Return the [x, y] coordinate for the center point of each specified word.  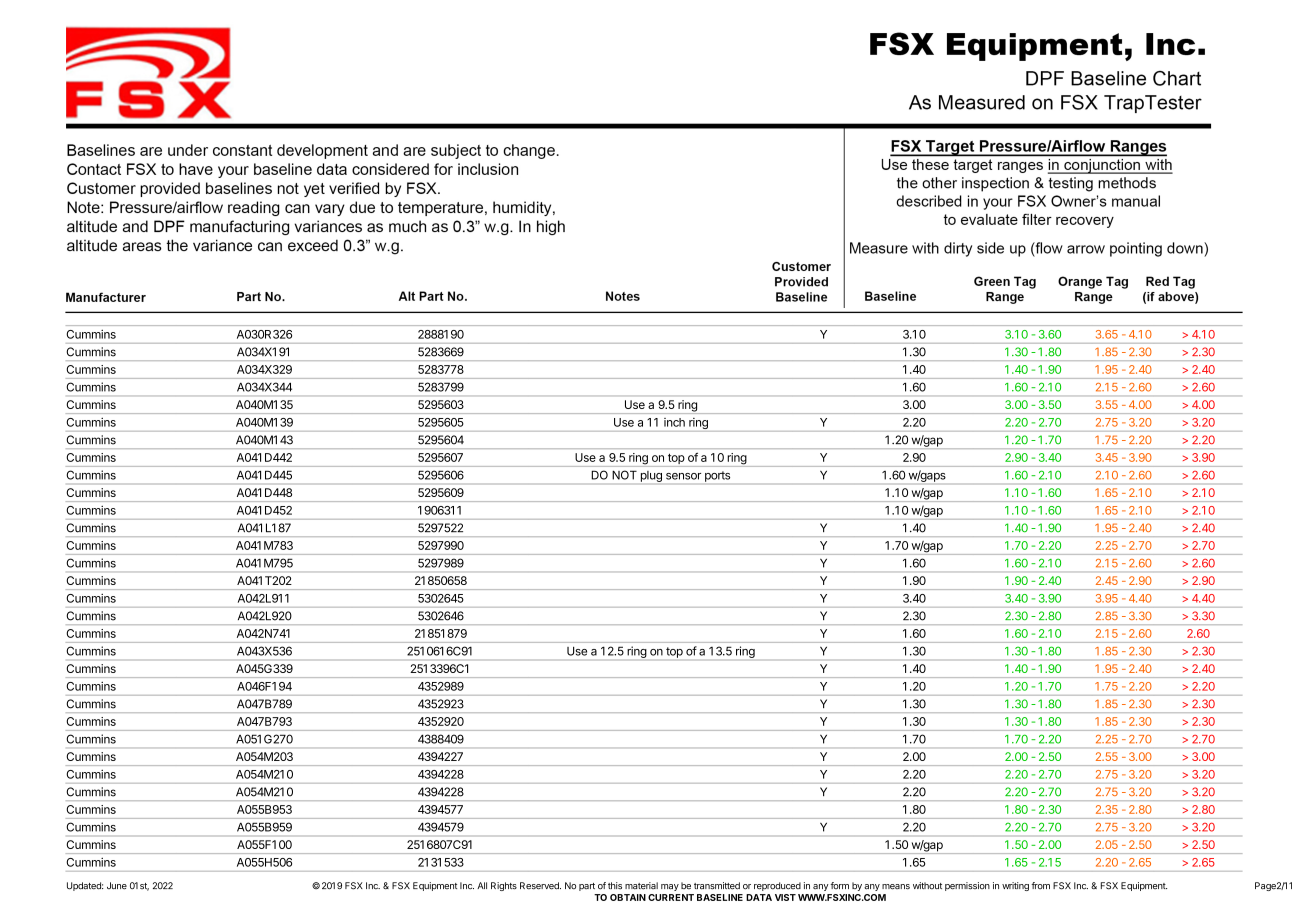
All [482, 885]
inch [674, 422]
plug [651, 476]
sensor [683, 476]
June [117, 886]
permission [967, 886]
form [839, 885]
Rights [504, 886]
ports [717, 476]
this [615, 885]
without [927, 885]
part [587, 887]
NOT [625, 475]
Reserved [540, 886]
